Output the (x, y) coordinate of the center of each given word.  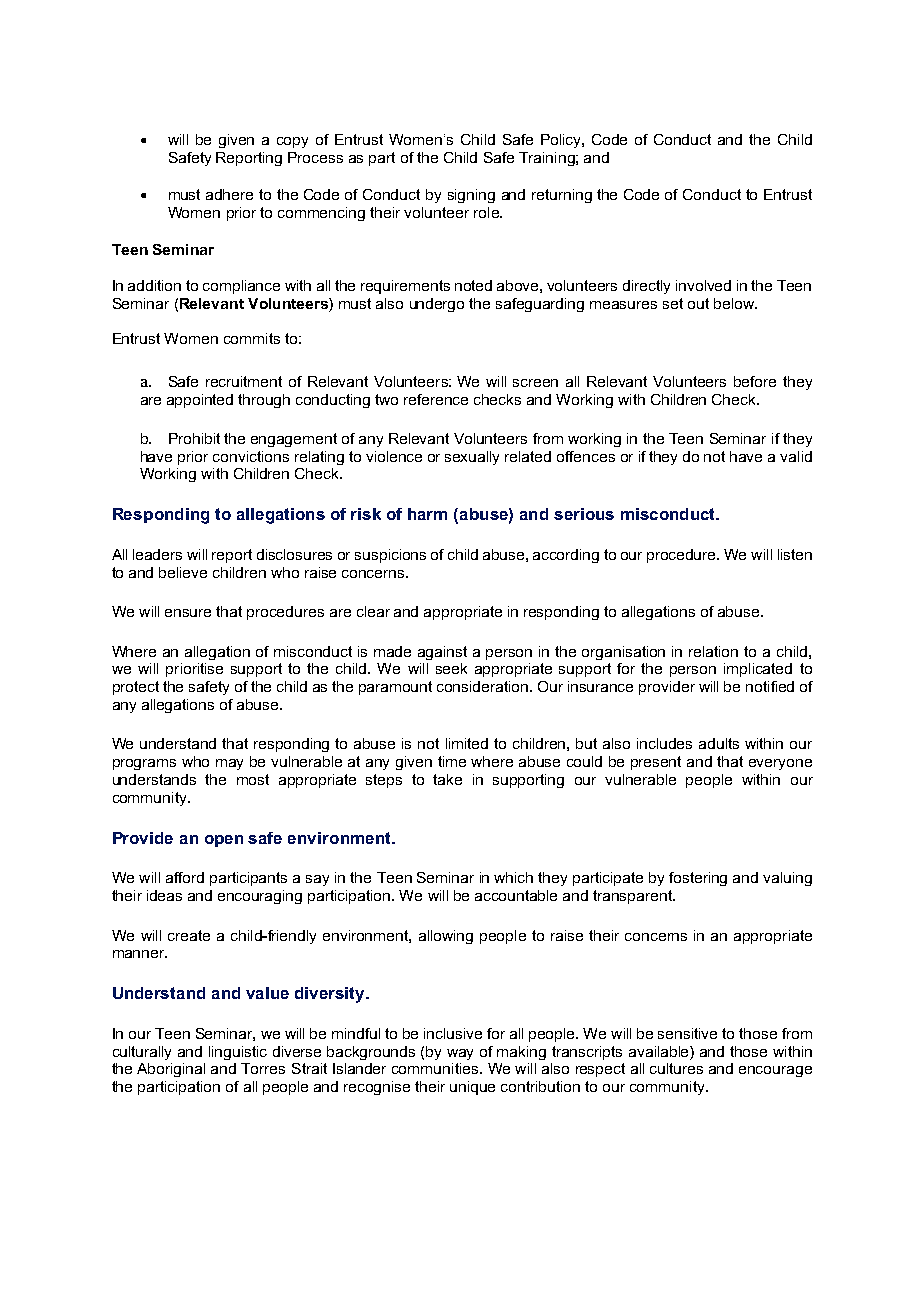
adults (719, 743)
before (755, 381)
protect (136, 688)
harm (427, 514)
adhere (229, 194)
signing (471, 196)
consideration (484, 686)
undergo (437, 305)
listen (795, 554)
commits (252, 338)
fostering (698, 879)
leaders (157, 554)
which (513, 877)
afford (185, 877)
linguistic (238, 1053)
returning (562, 196)
